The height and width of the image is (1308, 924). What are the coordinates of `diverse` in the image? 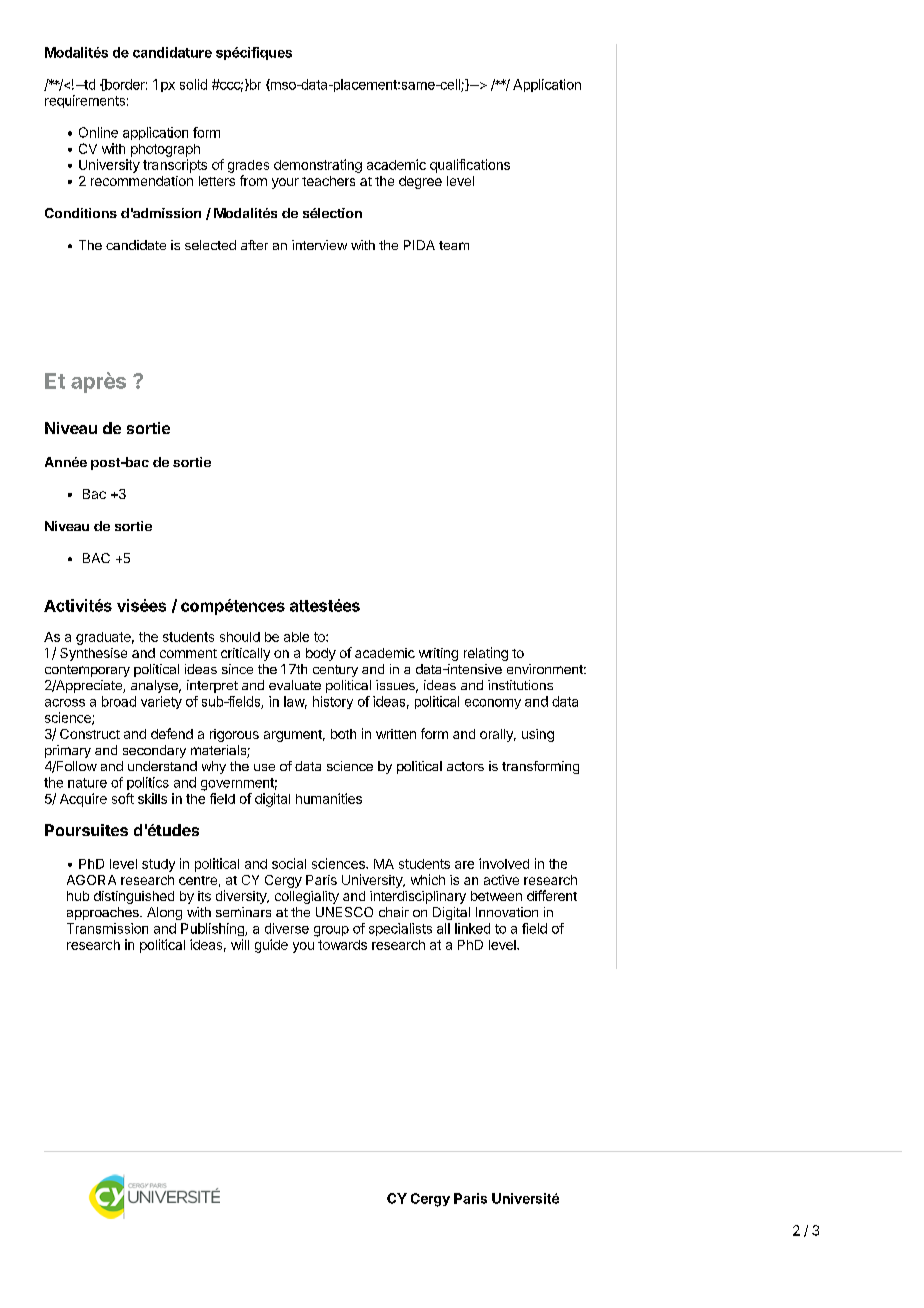 It's located at (287, 928).
